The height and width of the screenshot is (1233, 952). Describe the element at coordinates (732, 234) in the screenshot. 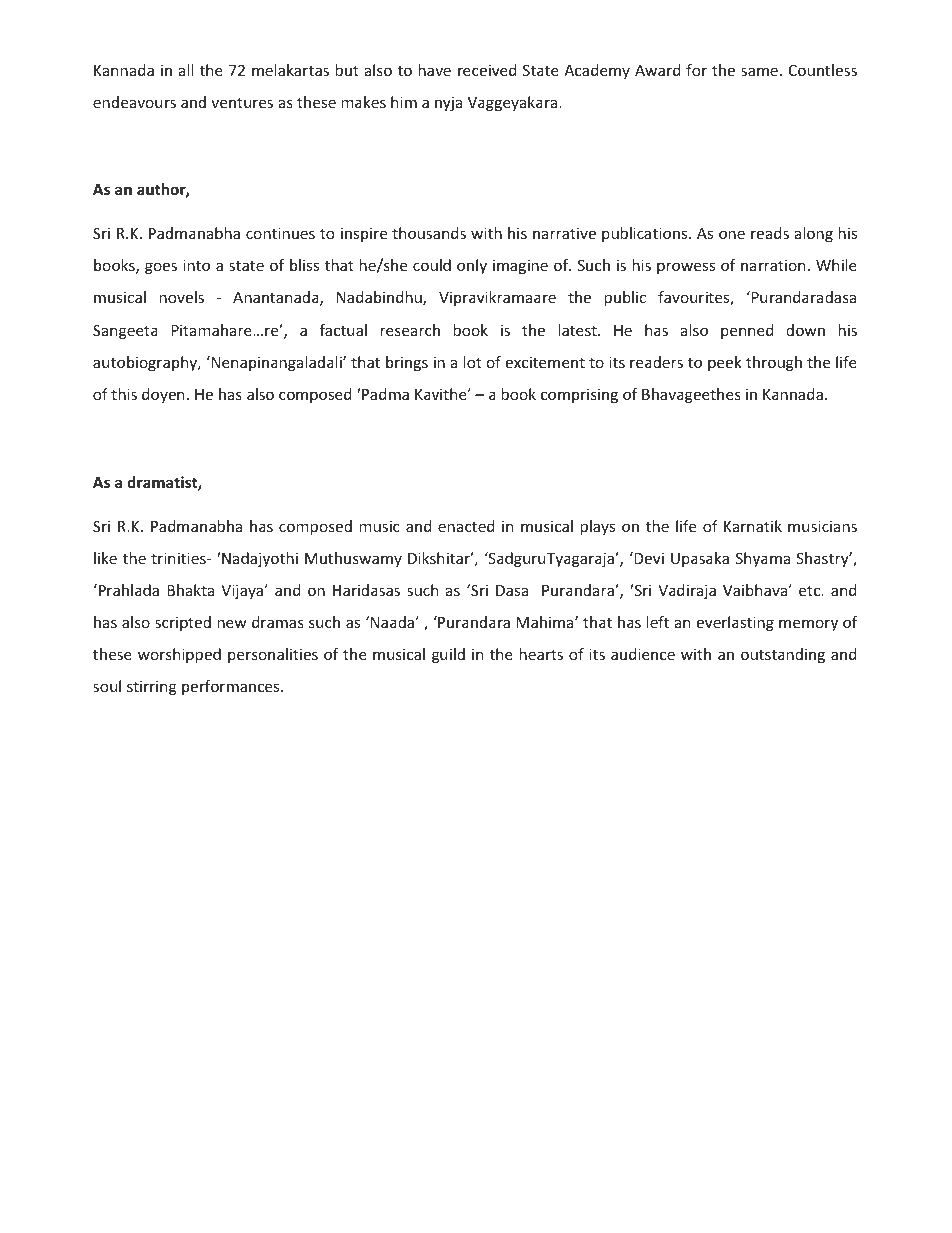

I see `one` at that location.
